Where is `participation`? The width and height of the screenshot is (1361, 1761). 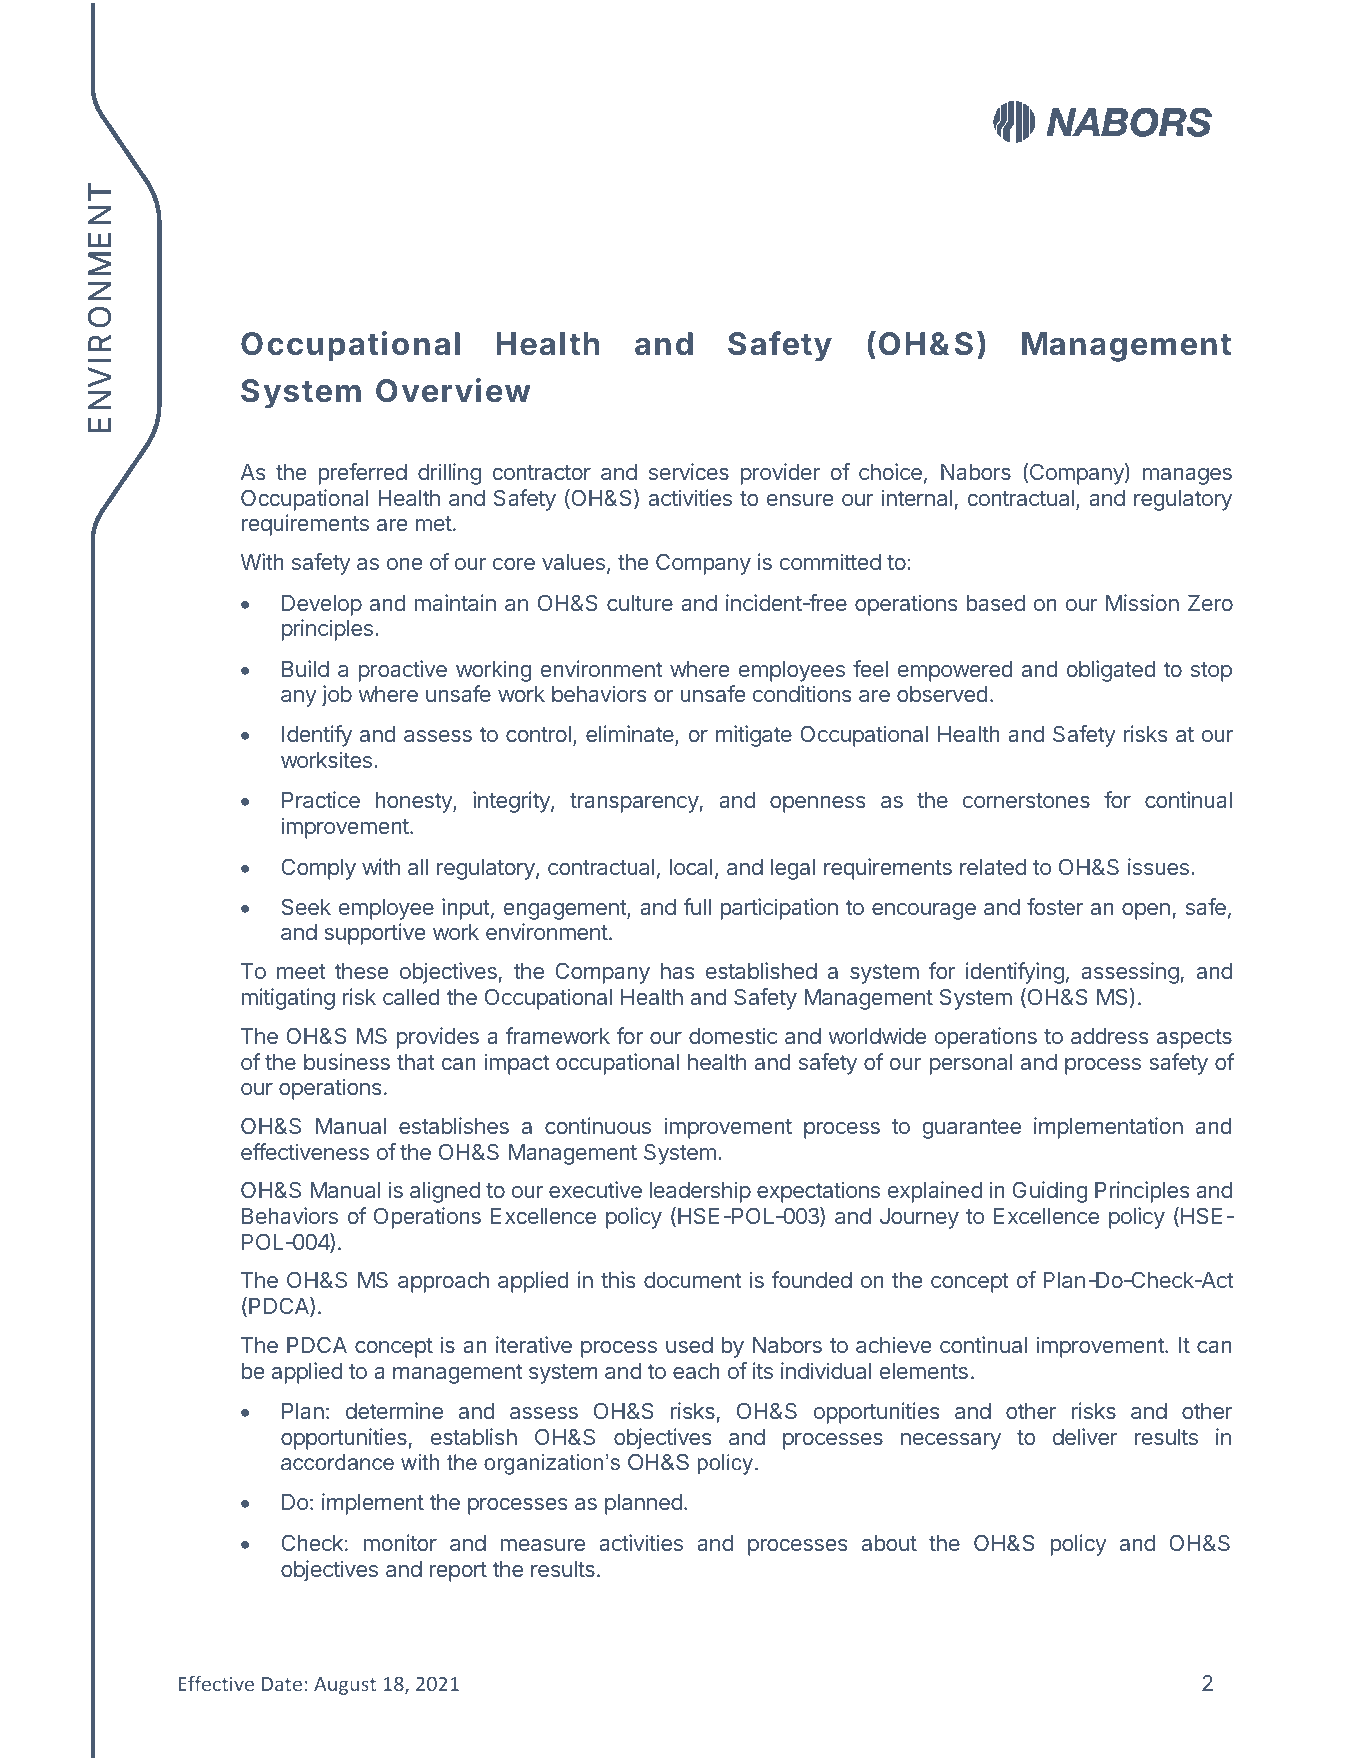 participation is located at coordinates (779, 909).
